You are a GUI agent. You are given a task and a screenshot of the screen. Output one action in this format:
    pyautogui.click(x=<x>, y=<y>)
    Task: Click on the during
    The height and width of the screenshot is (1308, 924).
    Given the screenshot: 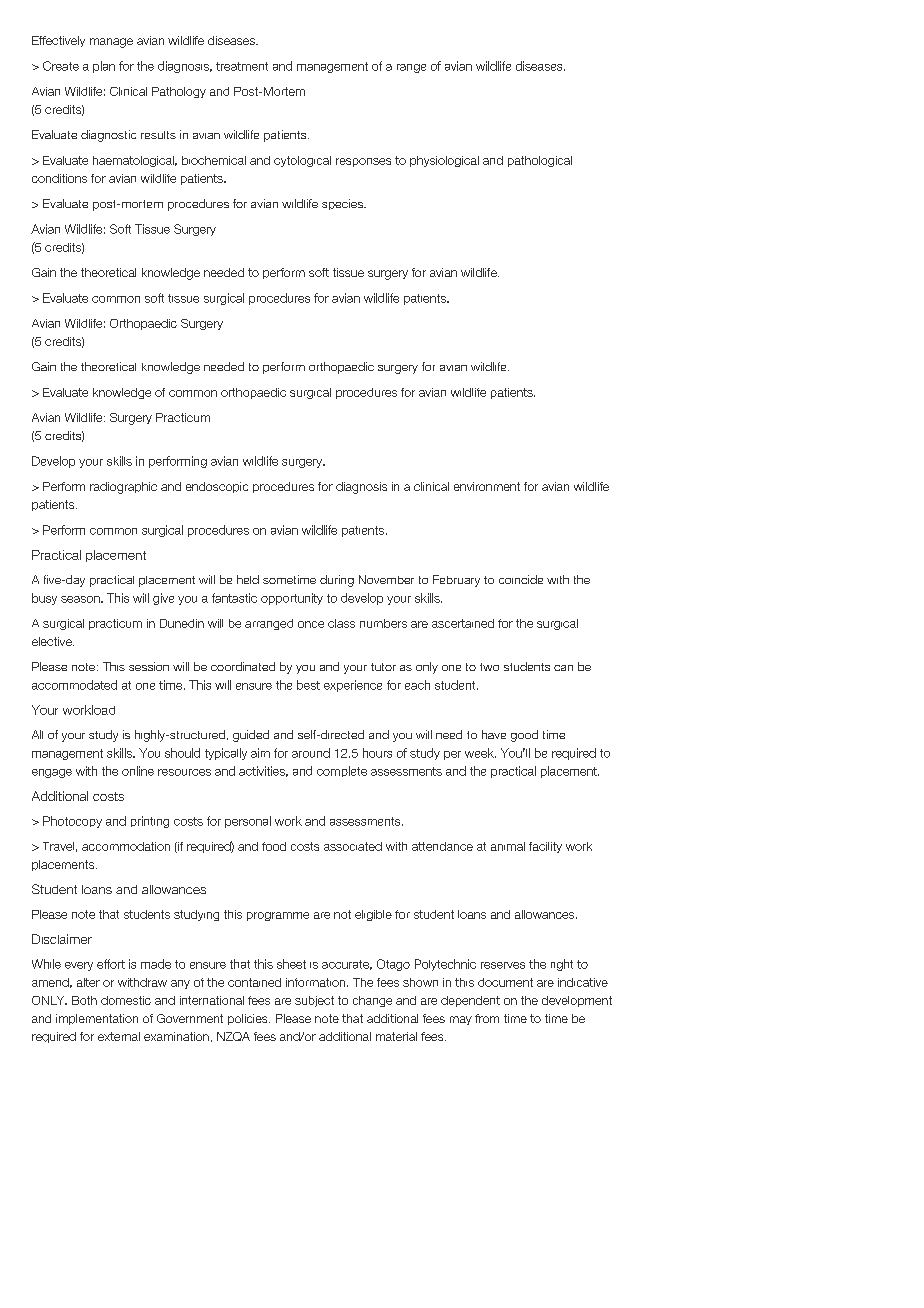 What is the action you would take?
    pyautogui.click(x=337, y=581)
